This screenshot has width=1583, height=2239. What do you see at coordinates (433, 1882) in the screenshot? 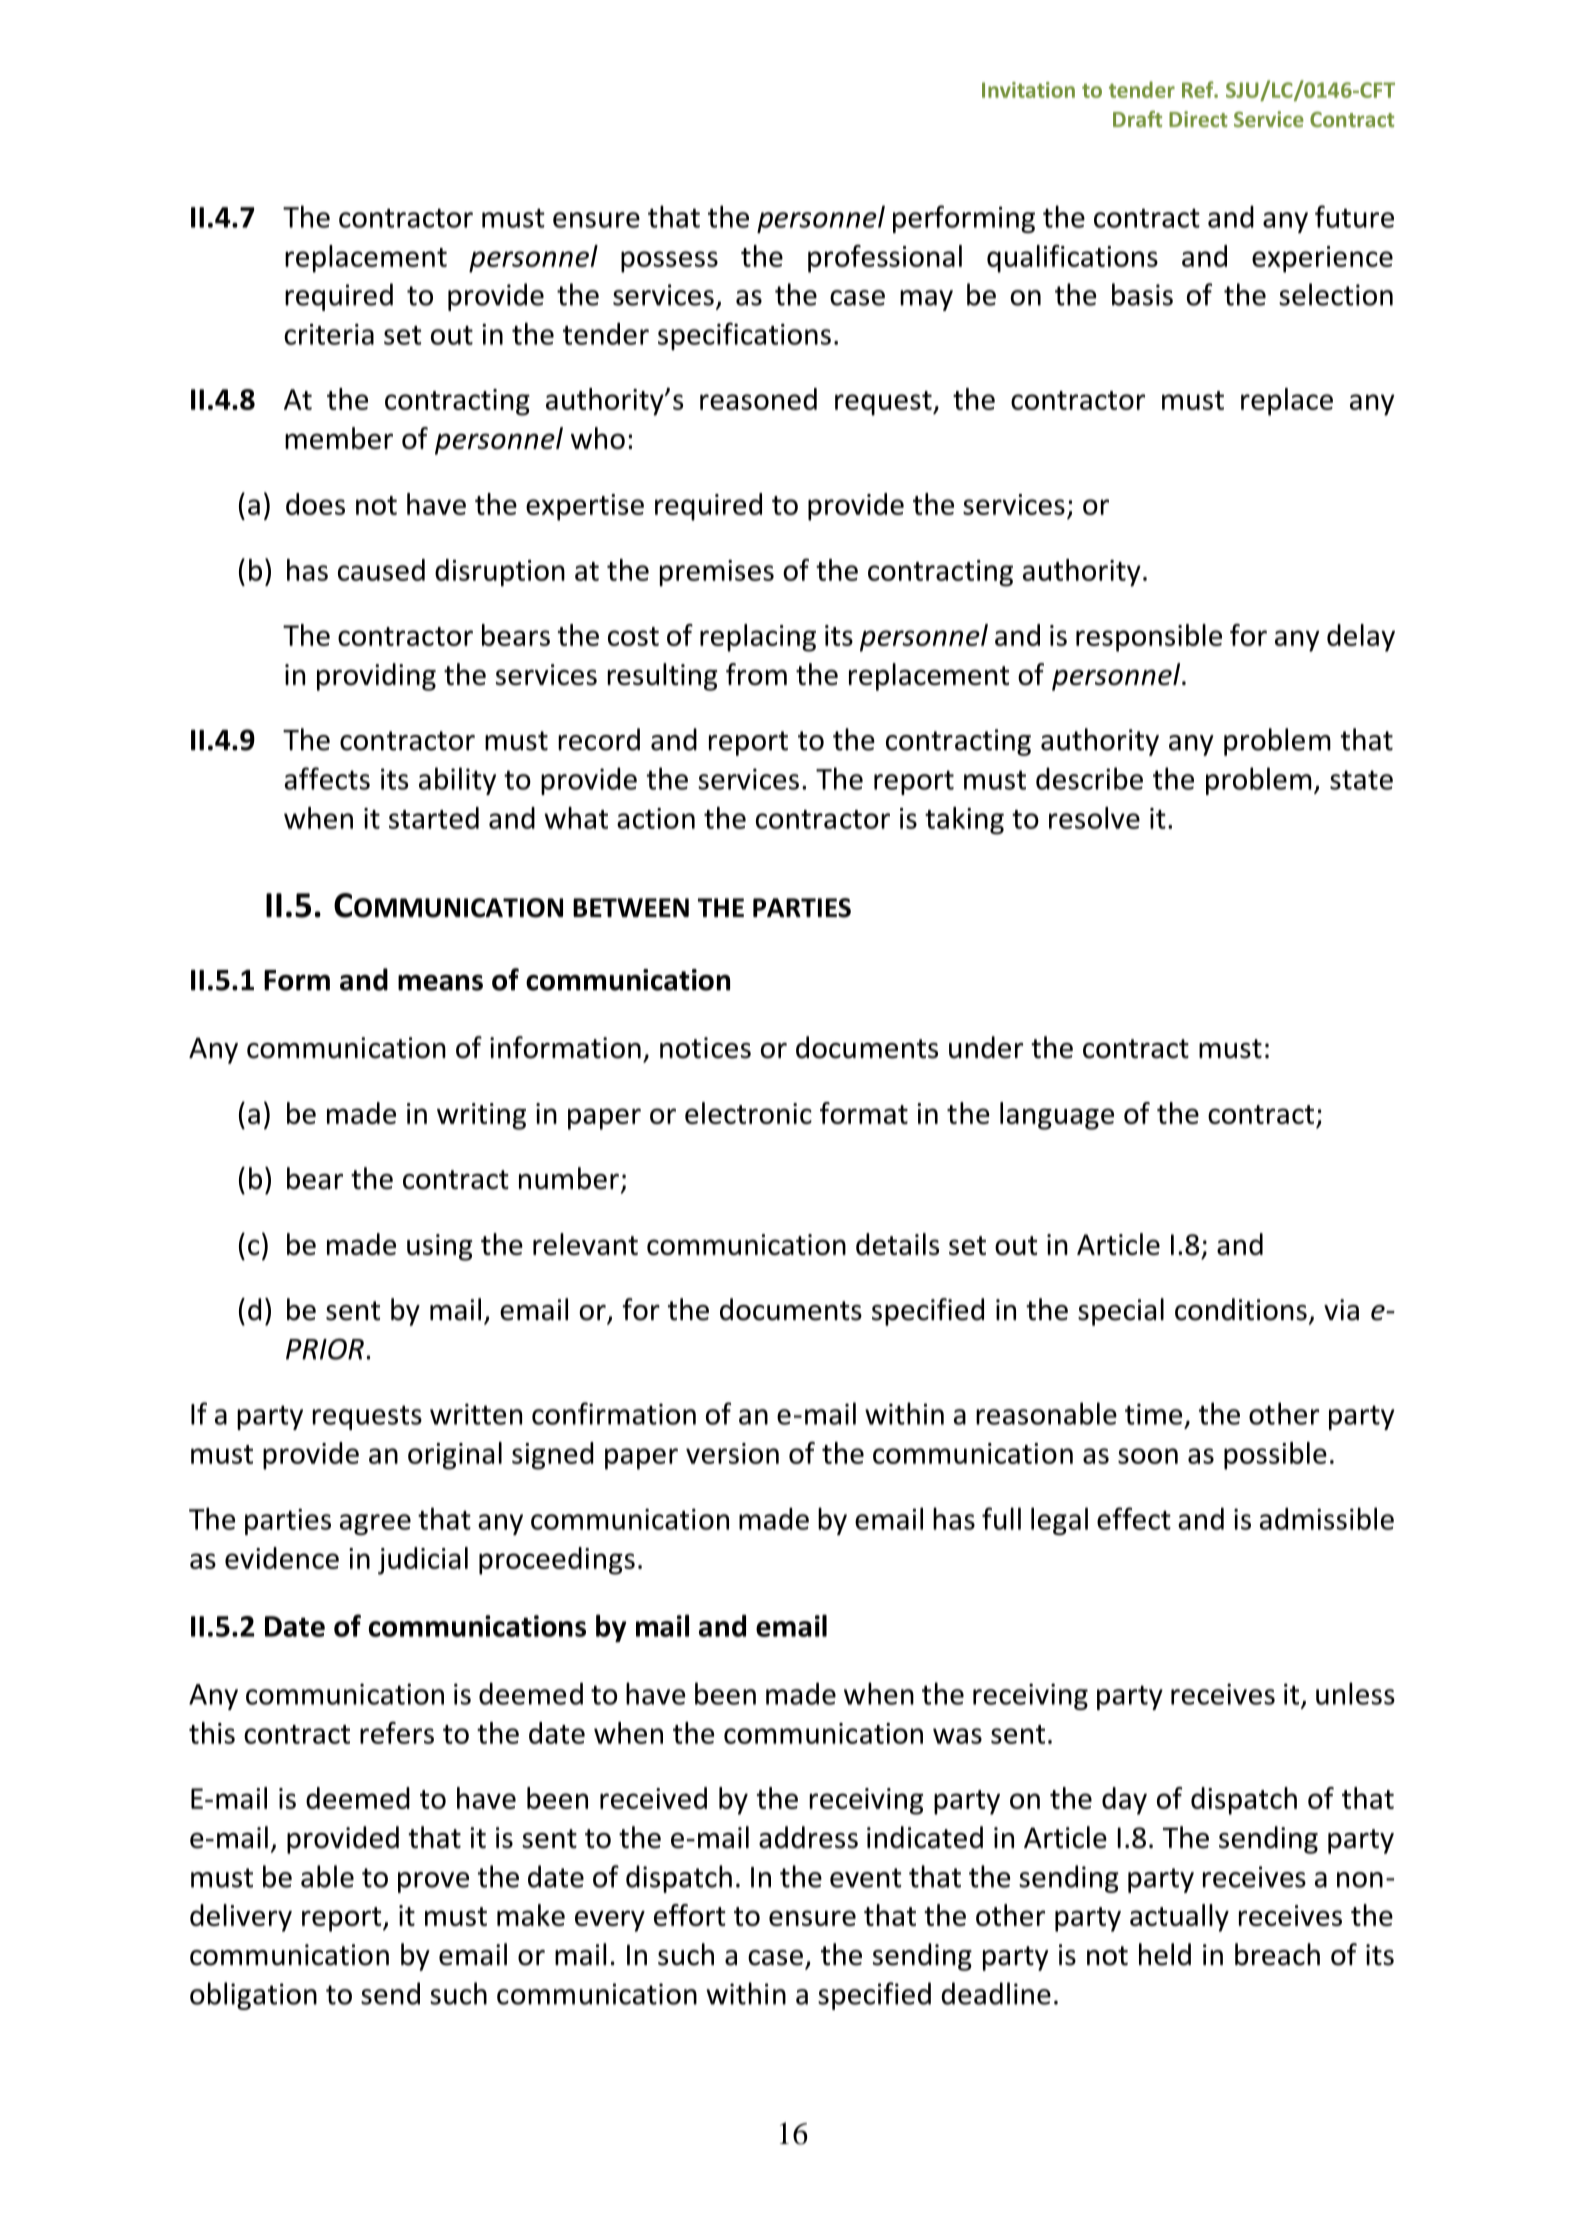
I see `prove` at bounding box center [433, 1882].
